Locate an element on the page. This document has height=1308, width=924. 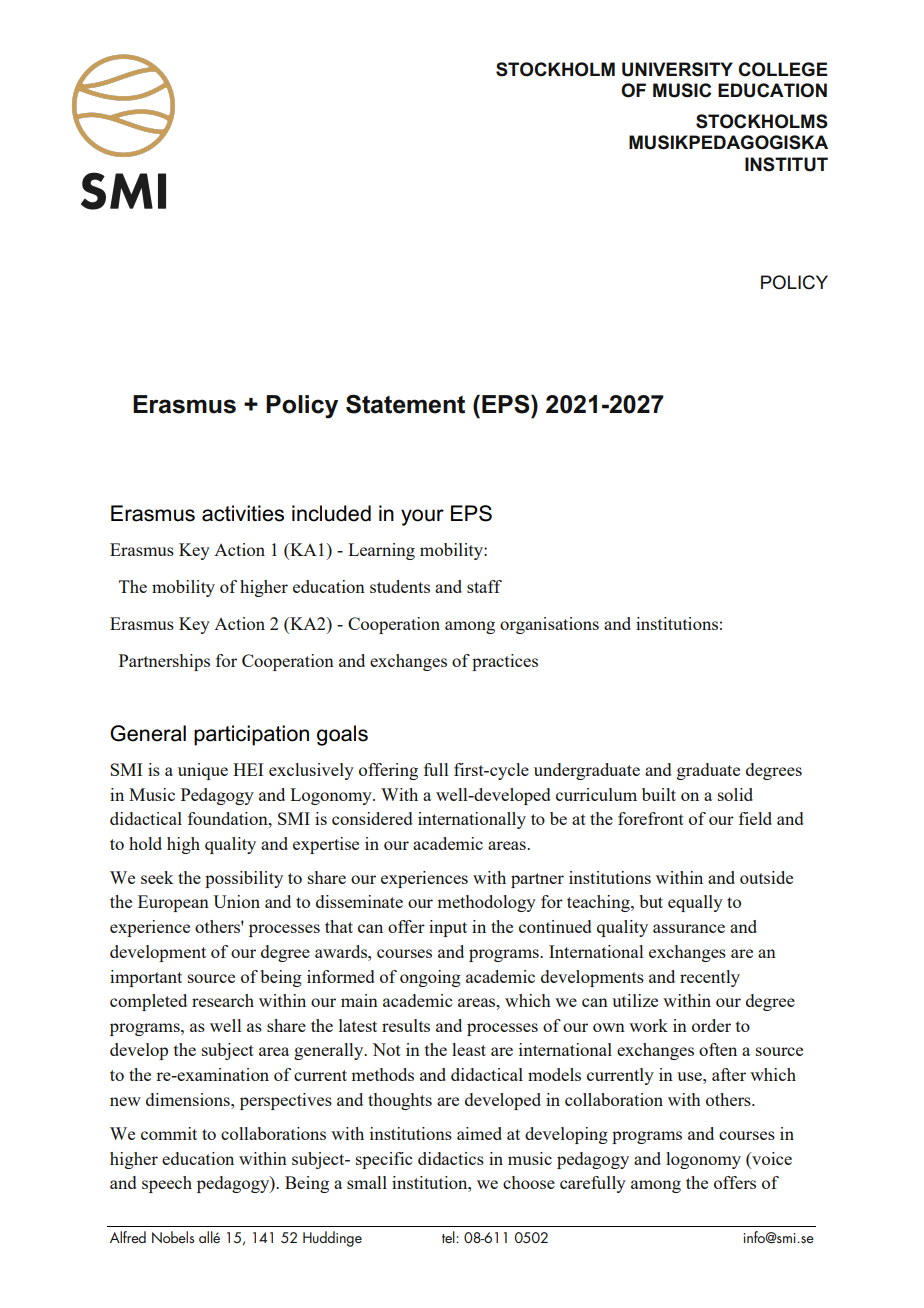
speech is located at coordinates (167, 1184).
